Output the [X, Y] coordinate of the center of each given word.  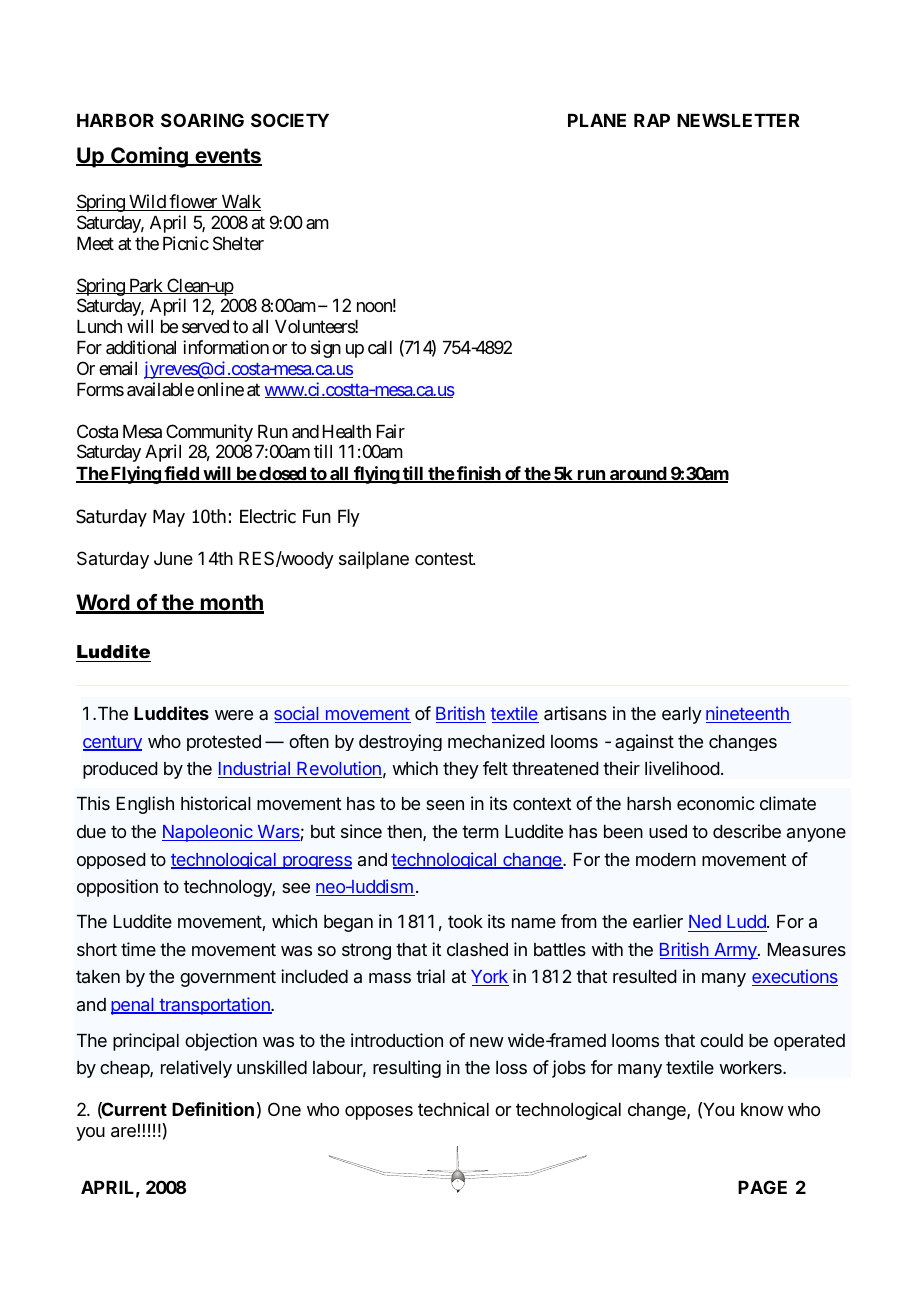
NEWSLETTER [738, 120]
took [465, 921]
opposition [117, 888]
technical [453, 1109]
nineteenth [748, 714]
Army [735, 951]
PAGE [762, 1187]
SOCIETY [290, 120]
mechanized [496, 741]
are [123, 1132]
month [231, 603]
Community [209, 433]
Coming [149, 157]
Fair [391, 431]
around [638, 475]
